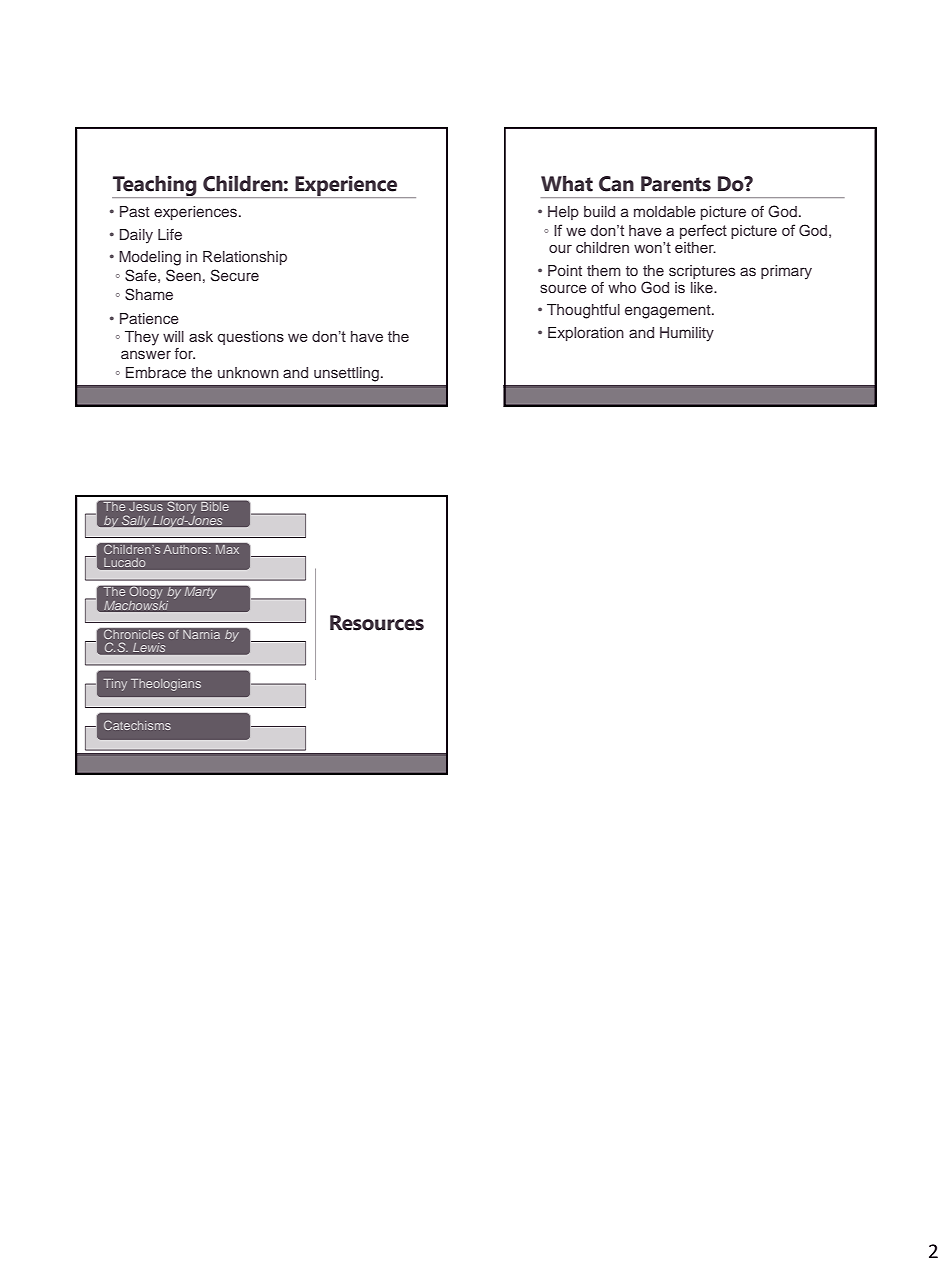 This screenshot has height=1270, width=952. I want to click on Tiny, so click(115, 685).
